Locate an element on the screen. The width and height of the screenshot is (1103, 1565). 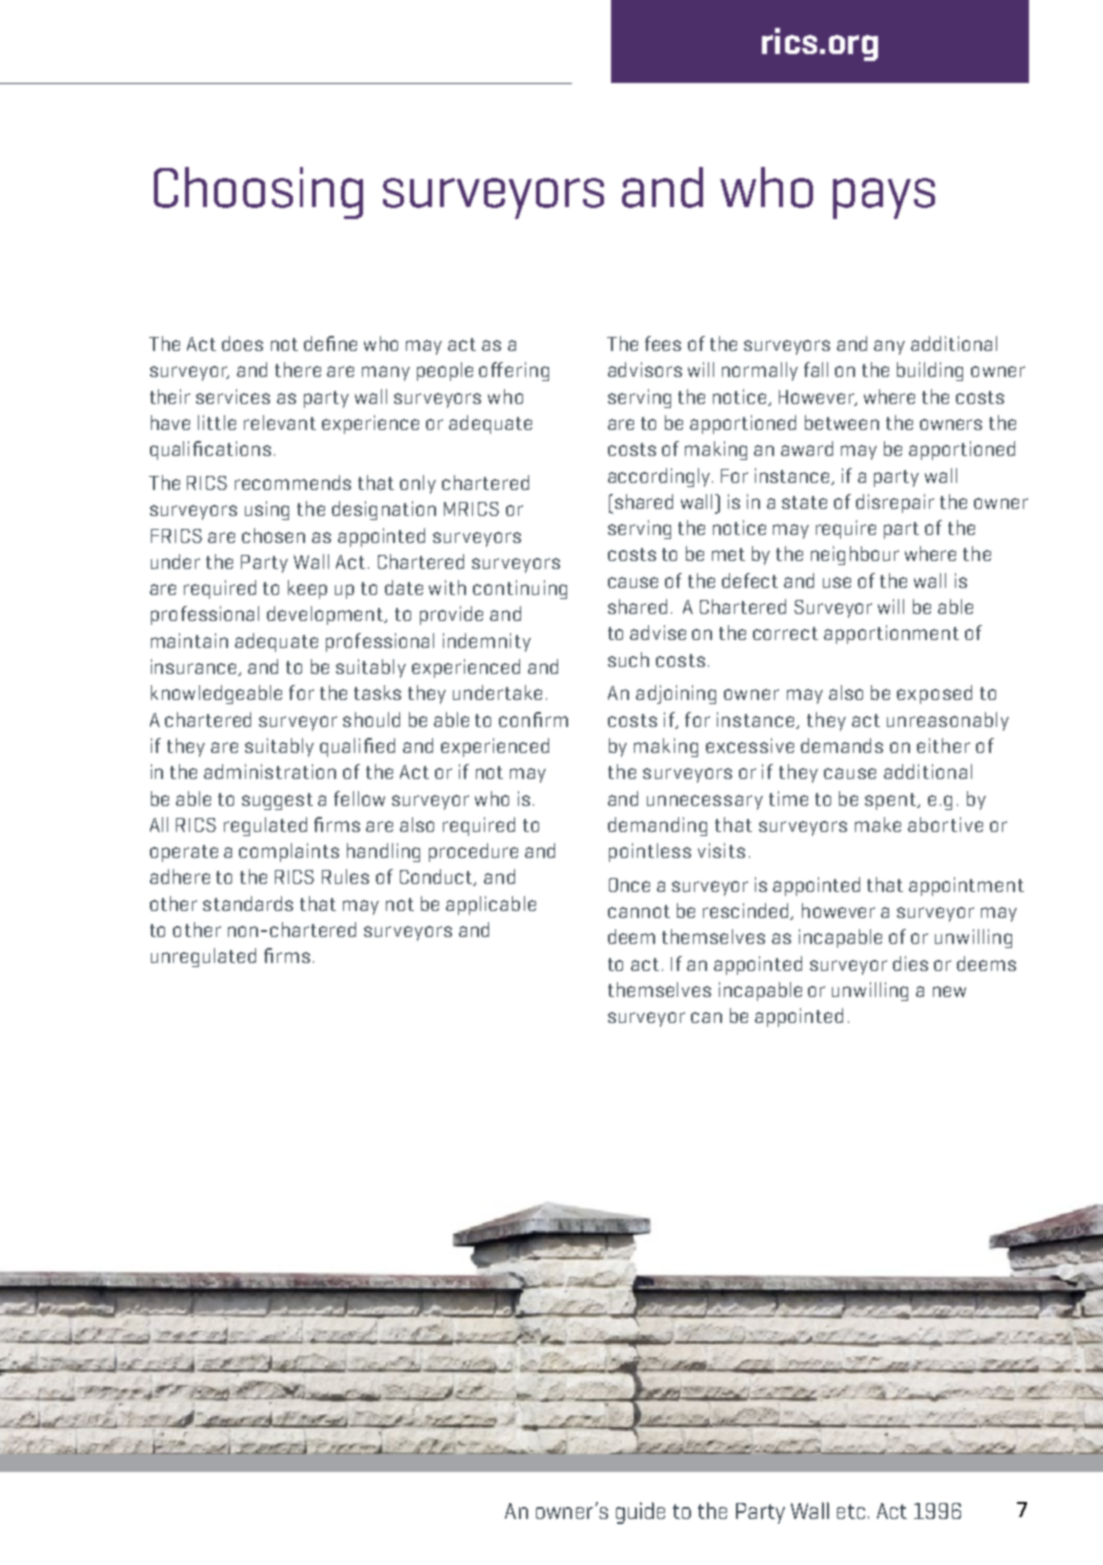
guide is located at coordinates (640, 1513).
